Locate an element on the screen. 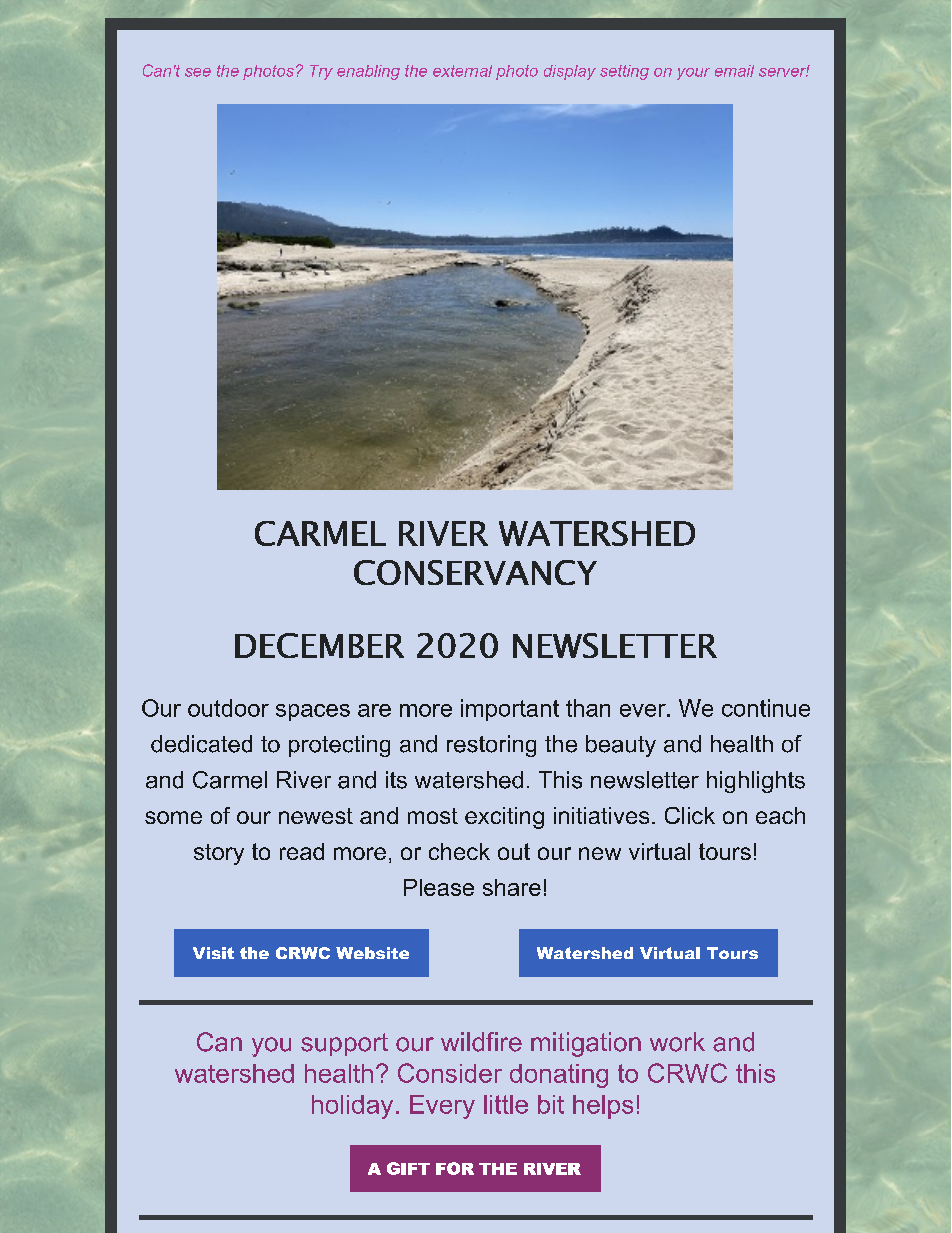 The image size is (952, 1233). CONSERVANCY is located at coordinates (475, 572).
